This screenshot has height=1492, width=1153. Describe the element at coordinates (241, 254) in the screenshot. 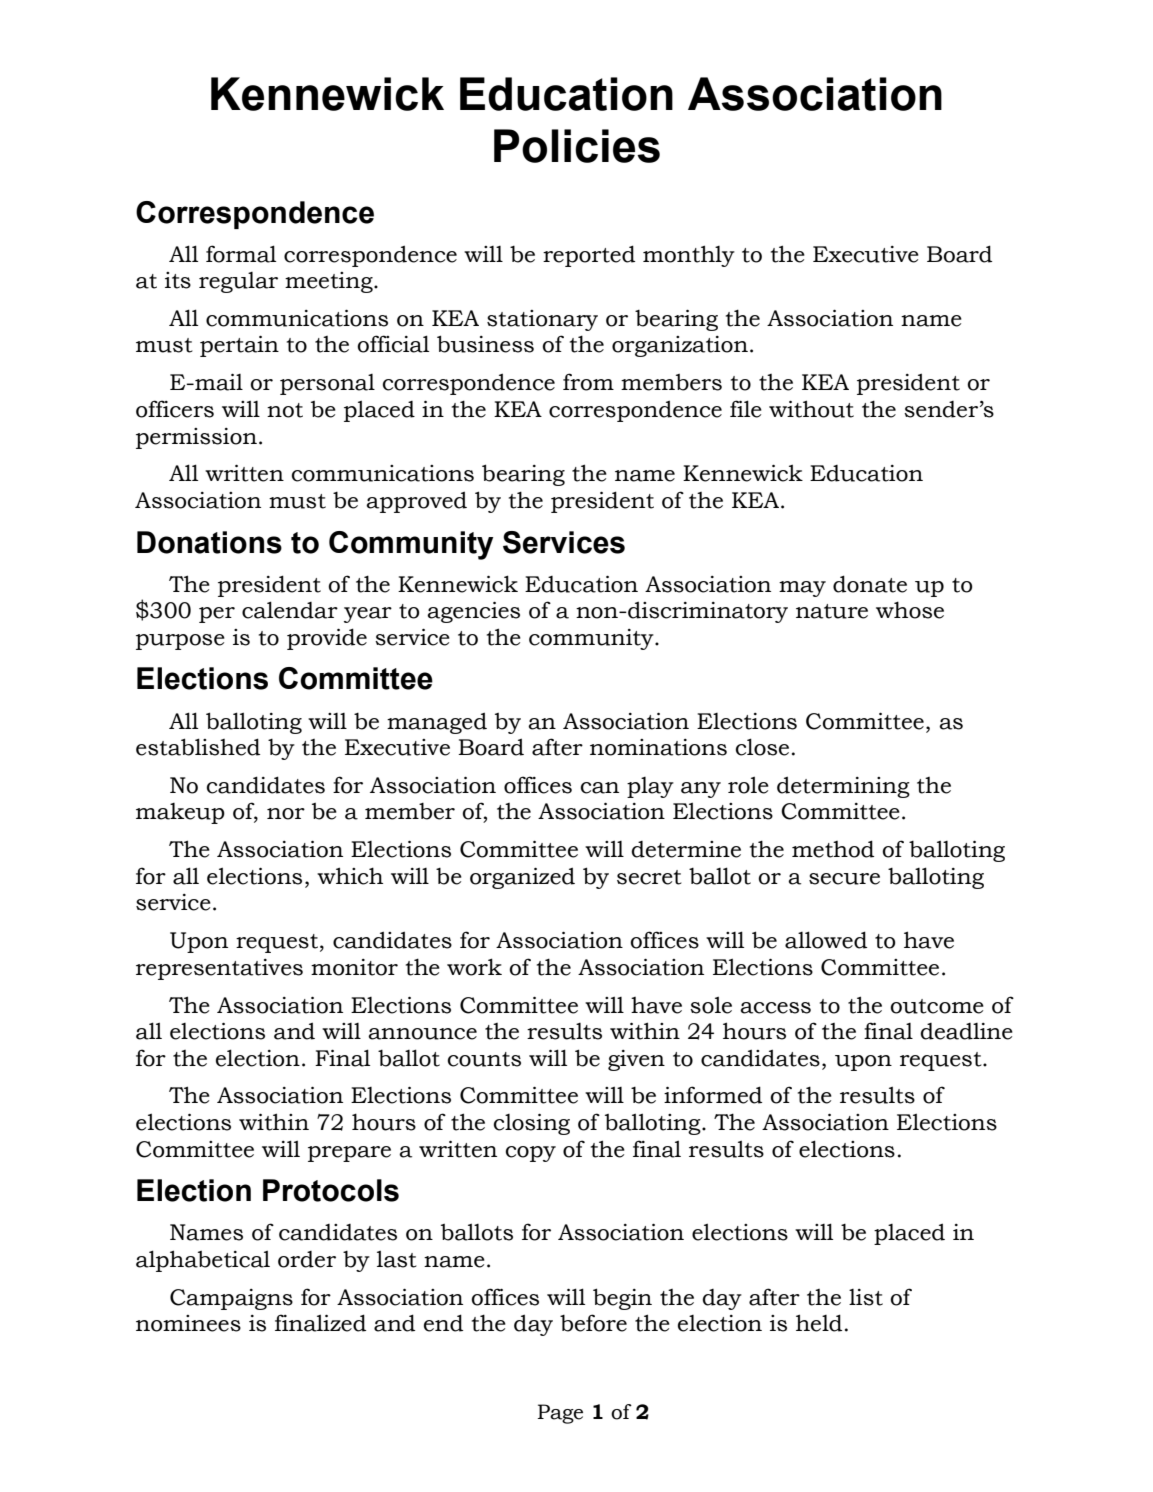

I see `formal` at that location.
